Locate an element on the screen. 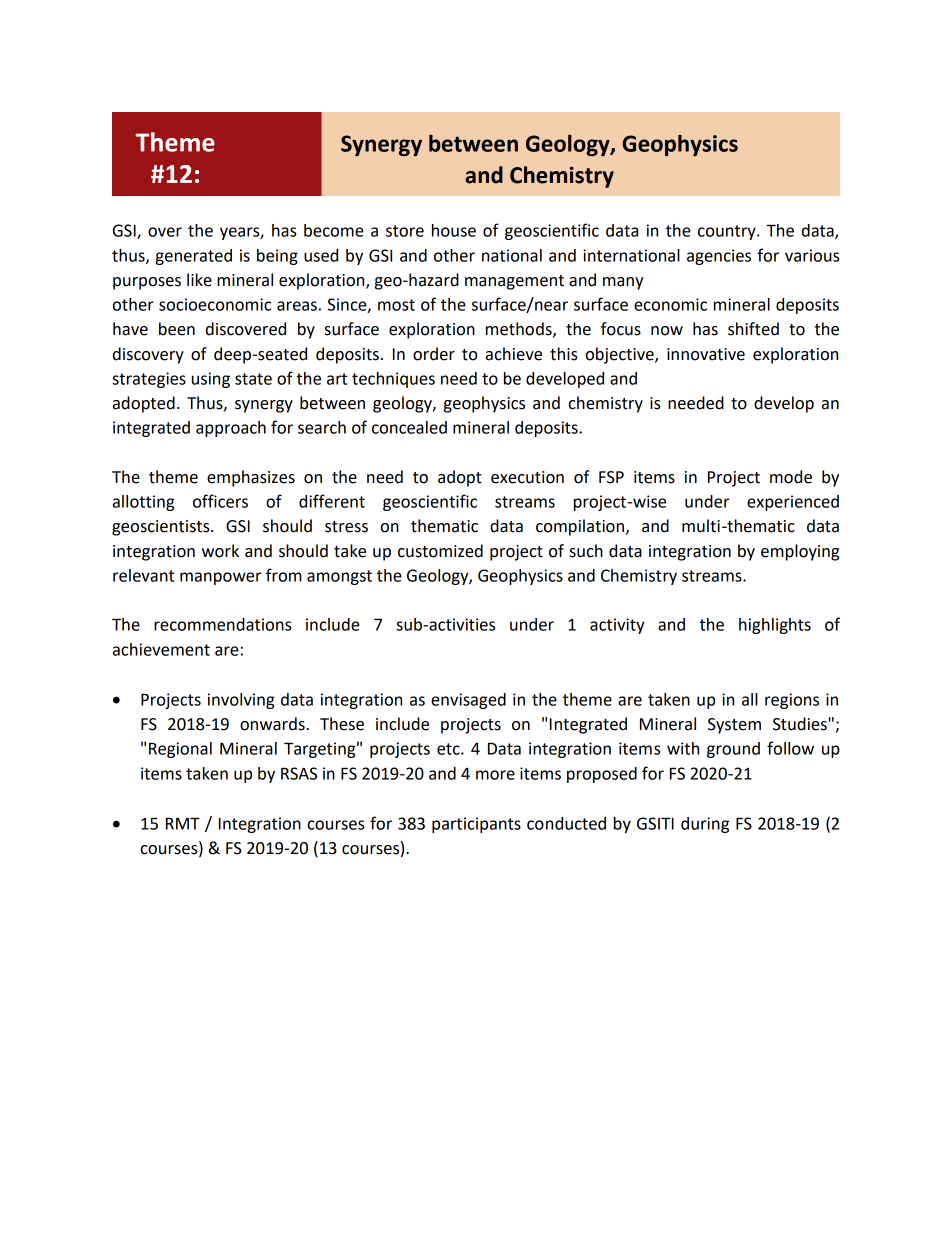  mode is located at coordinates (791, 477).
